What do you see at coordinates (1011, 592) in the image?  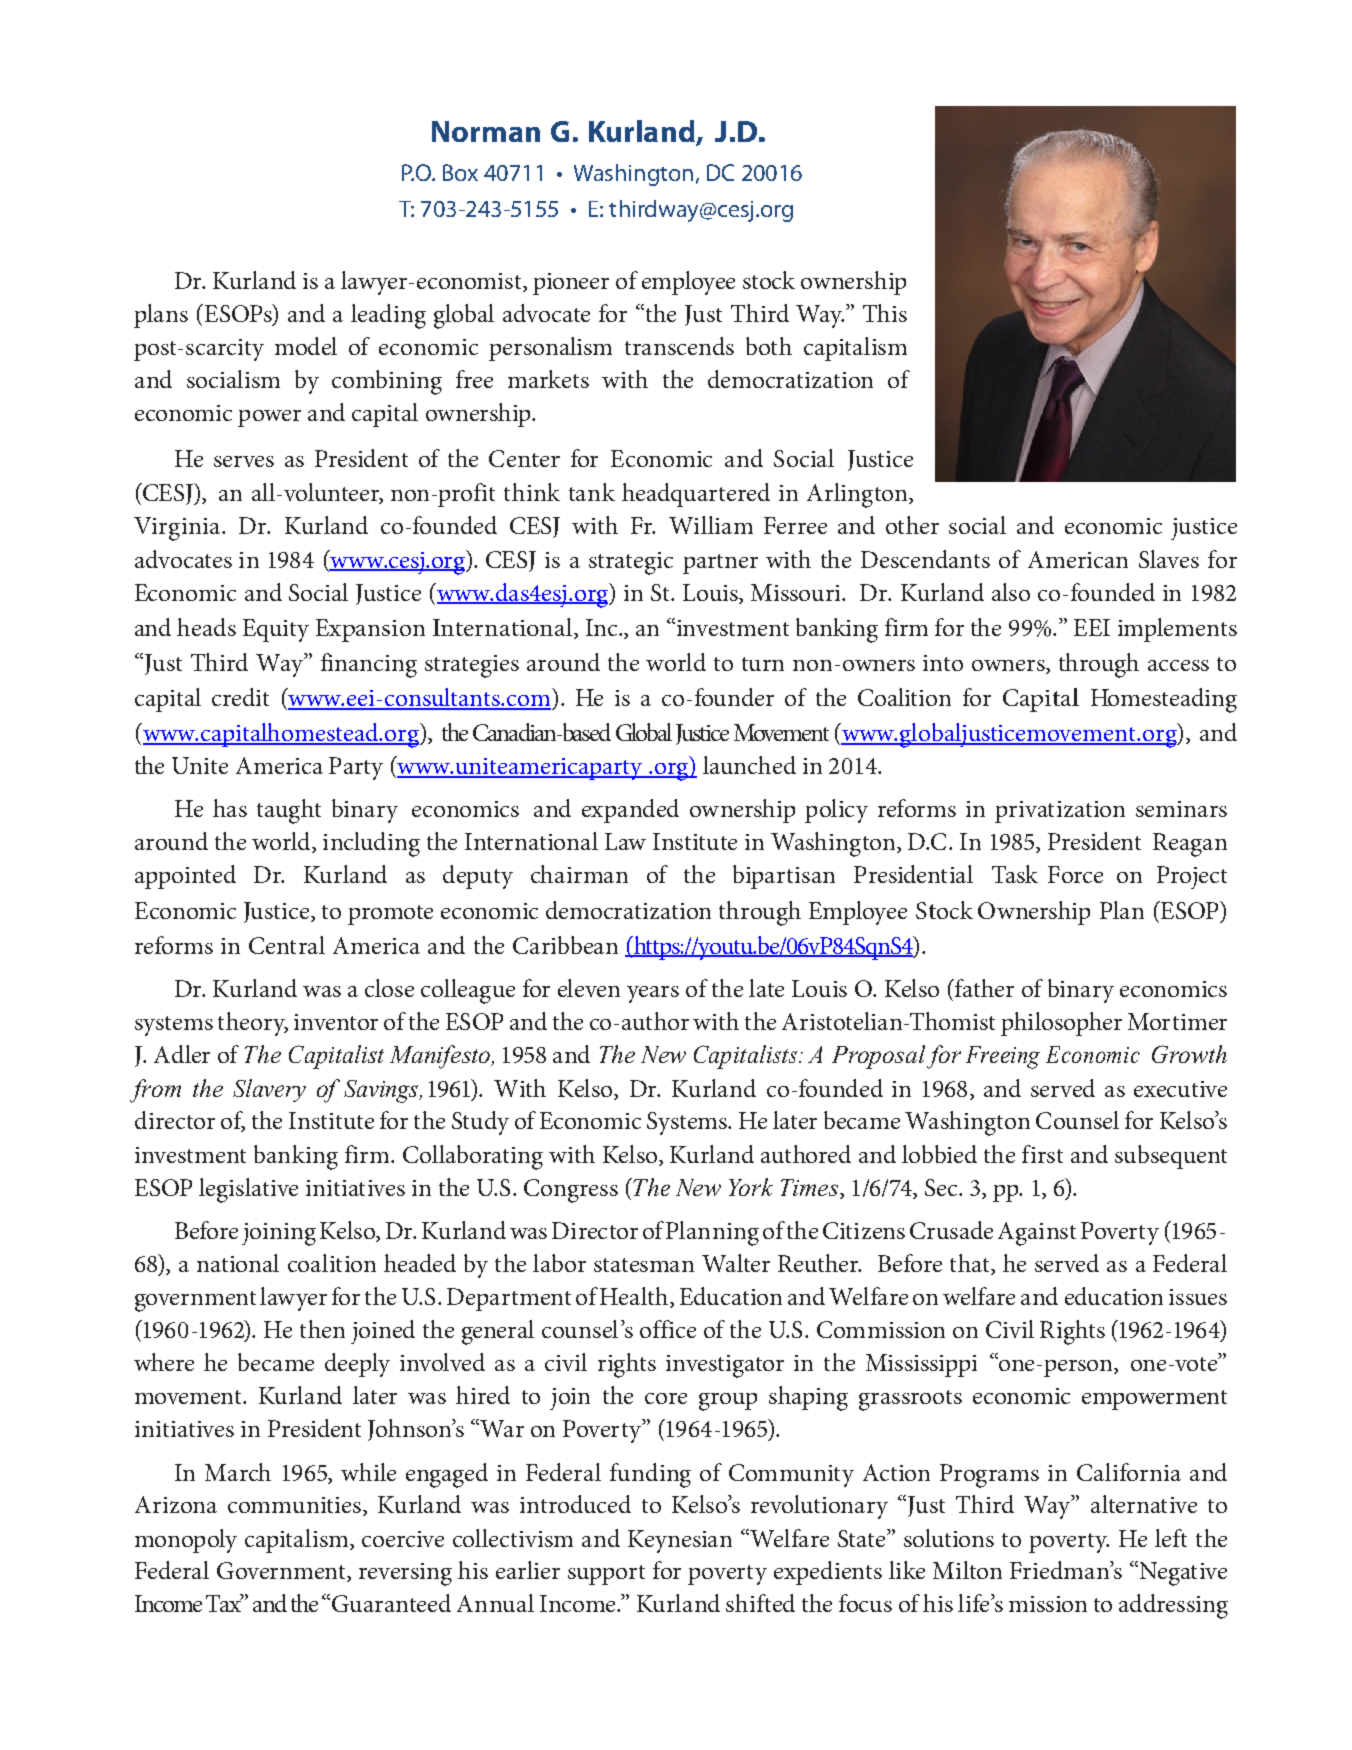 I see `also` at bounding box center [1011, 592].
